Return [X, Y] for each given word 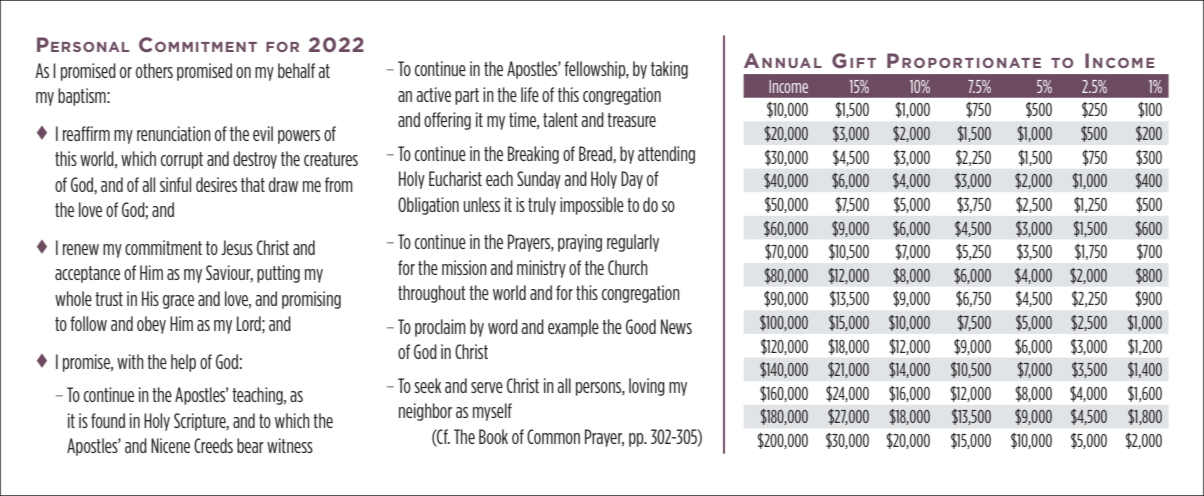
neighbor [425, 412]
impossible [592, 206]
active [433, 94]
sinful [175, 184]
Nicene [170, 445]
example [573, 328]
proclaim [440, 328]
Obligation [428, 206]
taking [669, 70]
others [154, 70]
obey [151, 325]
